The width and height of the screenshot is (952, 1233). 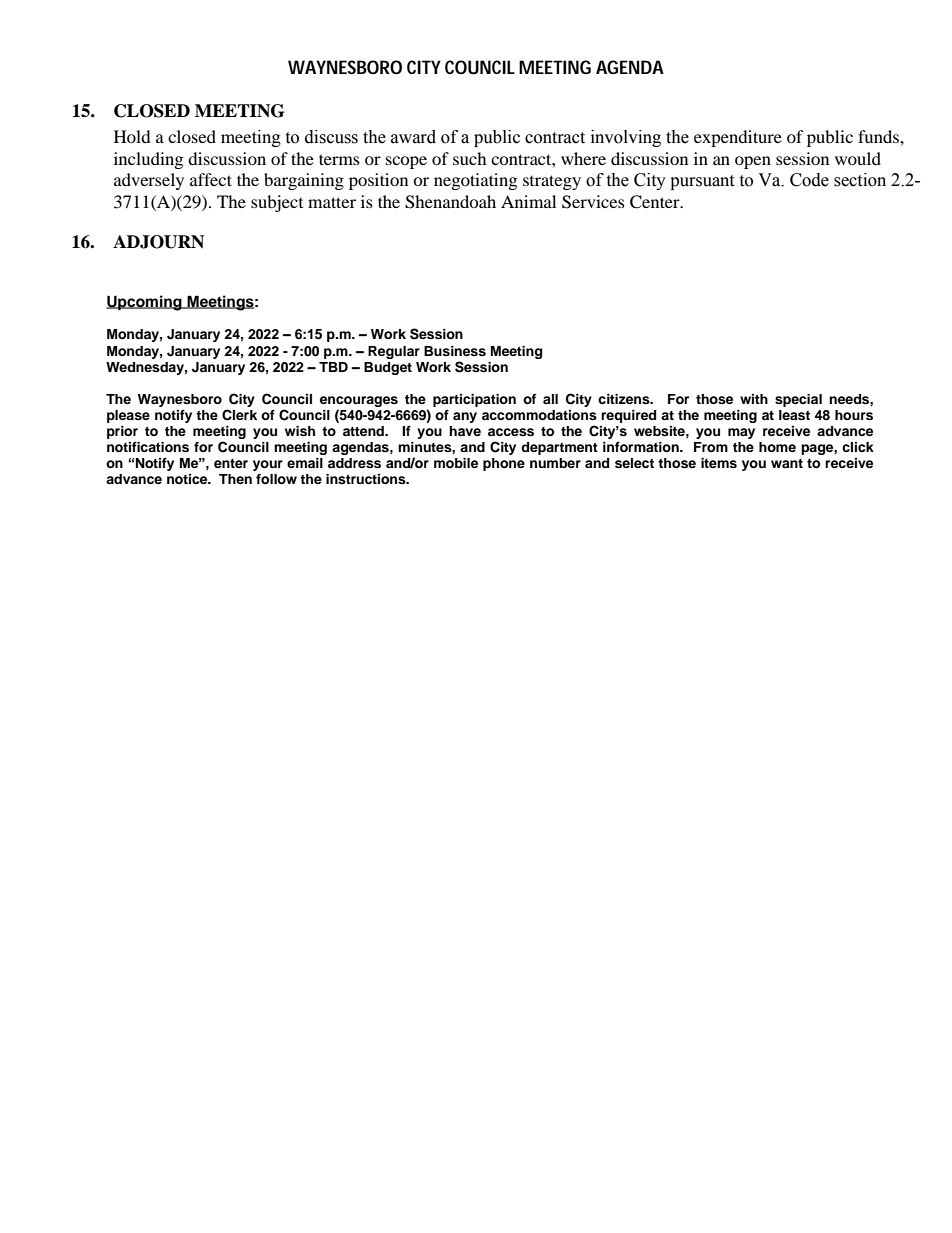 I want to click on Business, so click(x=455, y=351).
